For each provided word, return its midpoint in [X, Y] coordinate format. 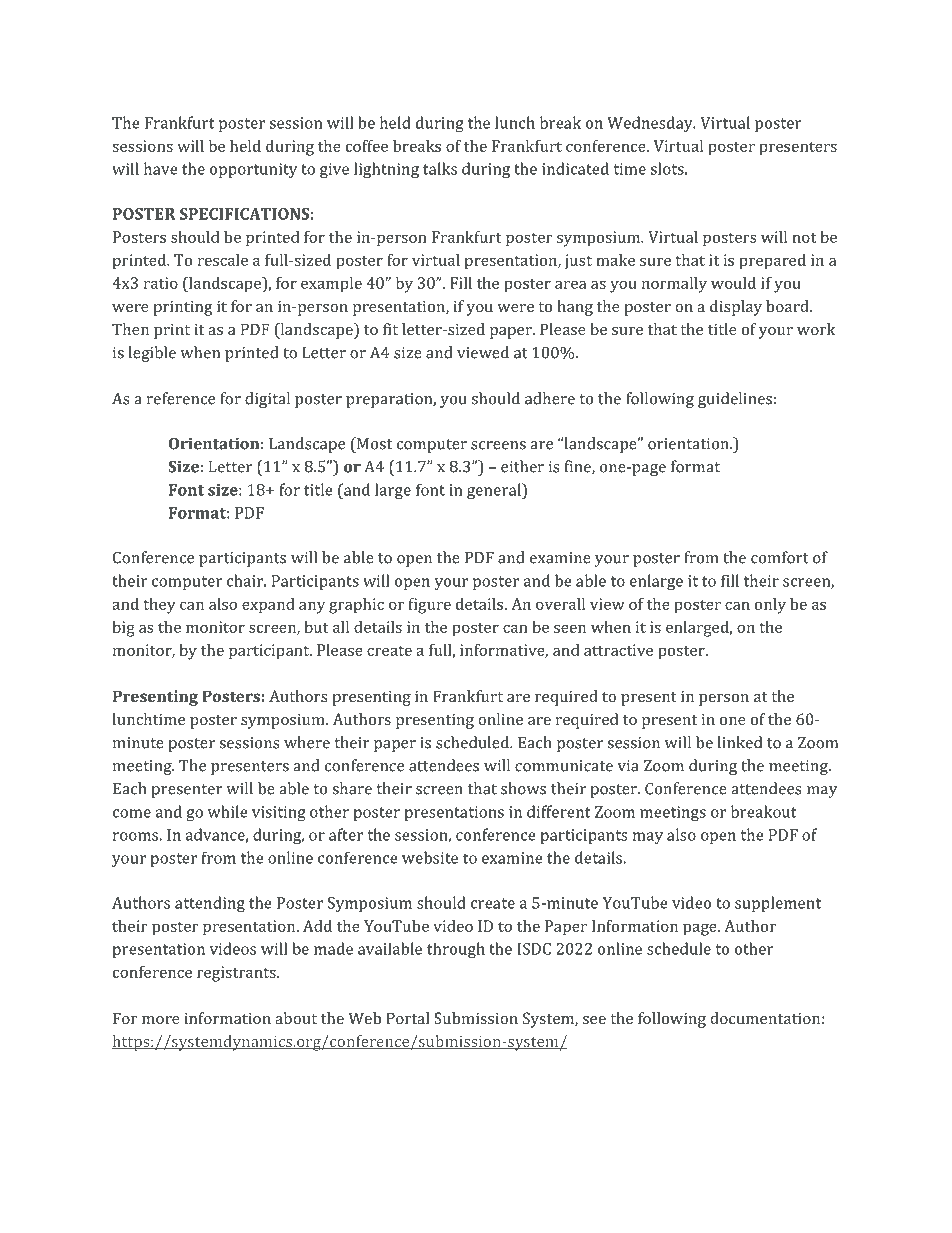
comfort [780, 557]
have [161, 168]
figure [430, 606]
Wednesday [651, 124]
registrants [237, 974]
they [159, 606]
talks [440, 168]
